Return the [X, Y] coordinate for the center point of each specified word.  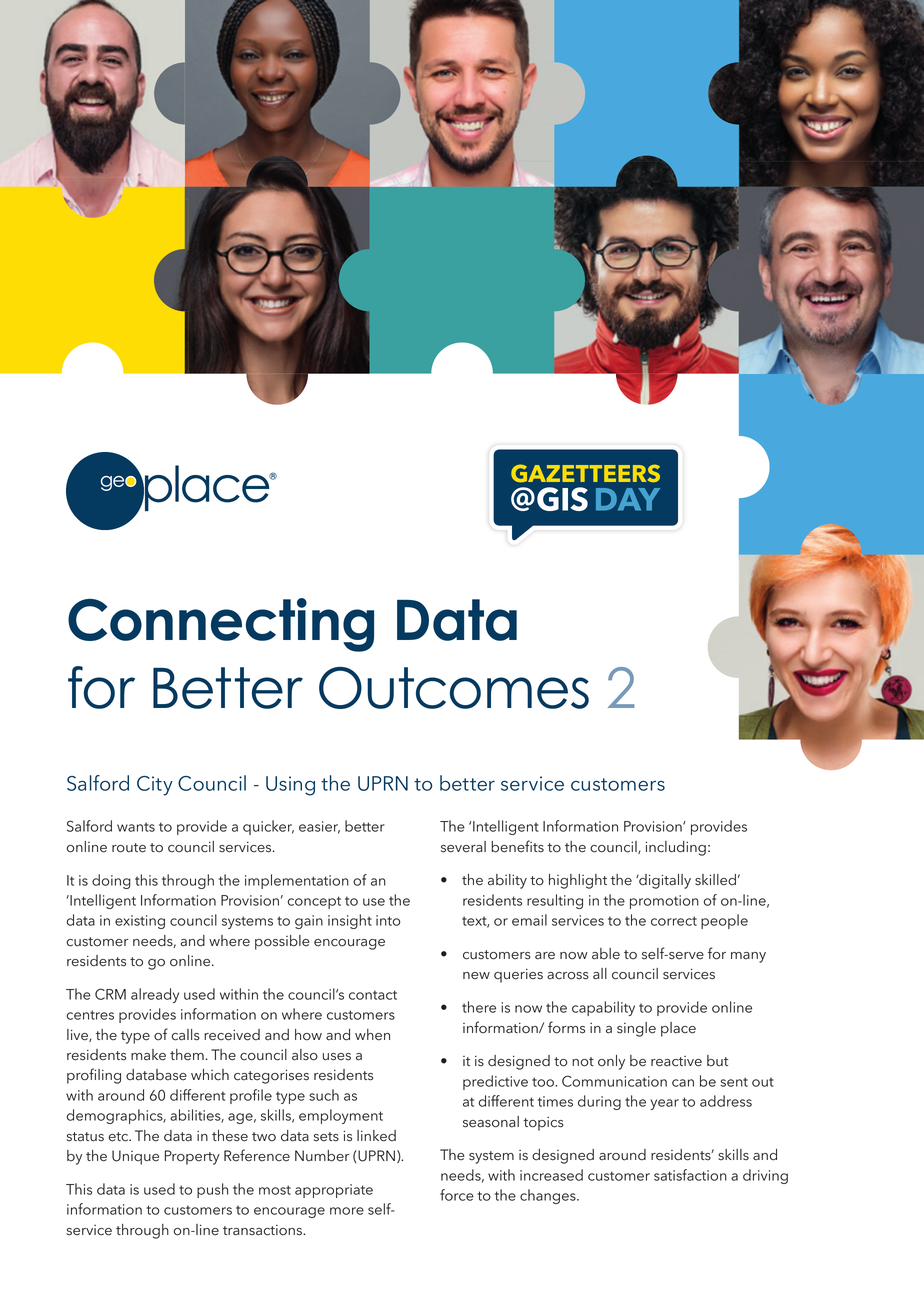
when [372, 1035]
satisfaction [690, 1175]
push [212, 1190]
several [463, 847]
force [457, 1195]
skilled [715, 880]
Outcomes [454, 688]
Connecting [221, 625]
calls [185, 1035]
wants [136, 827]
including [676, 848]
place [678, 1029]
